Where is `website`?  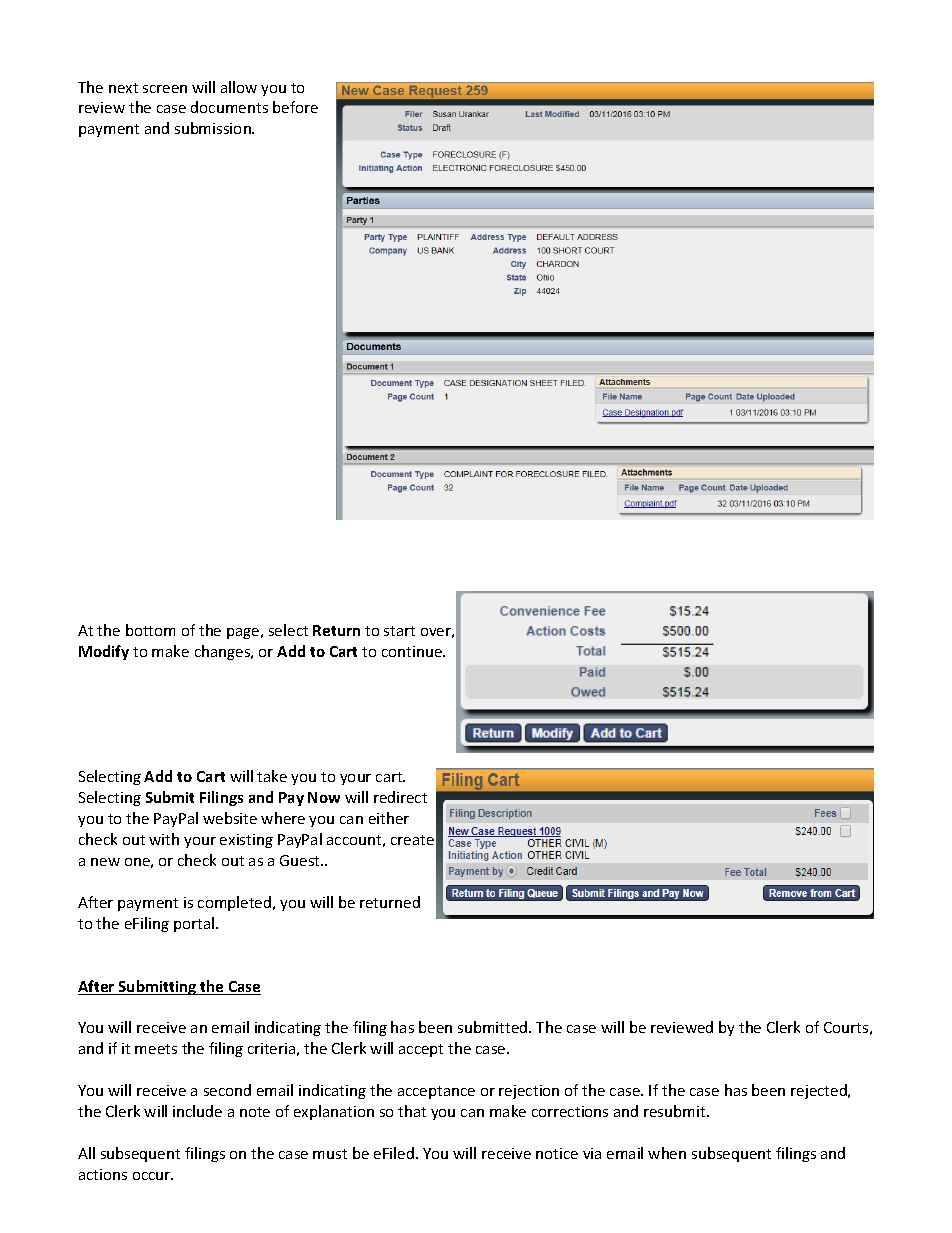 website is located at coordinates (230, 818).
